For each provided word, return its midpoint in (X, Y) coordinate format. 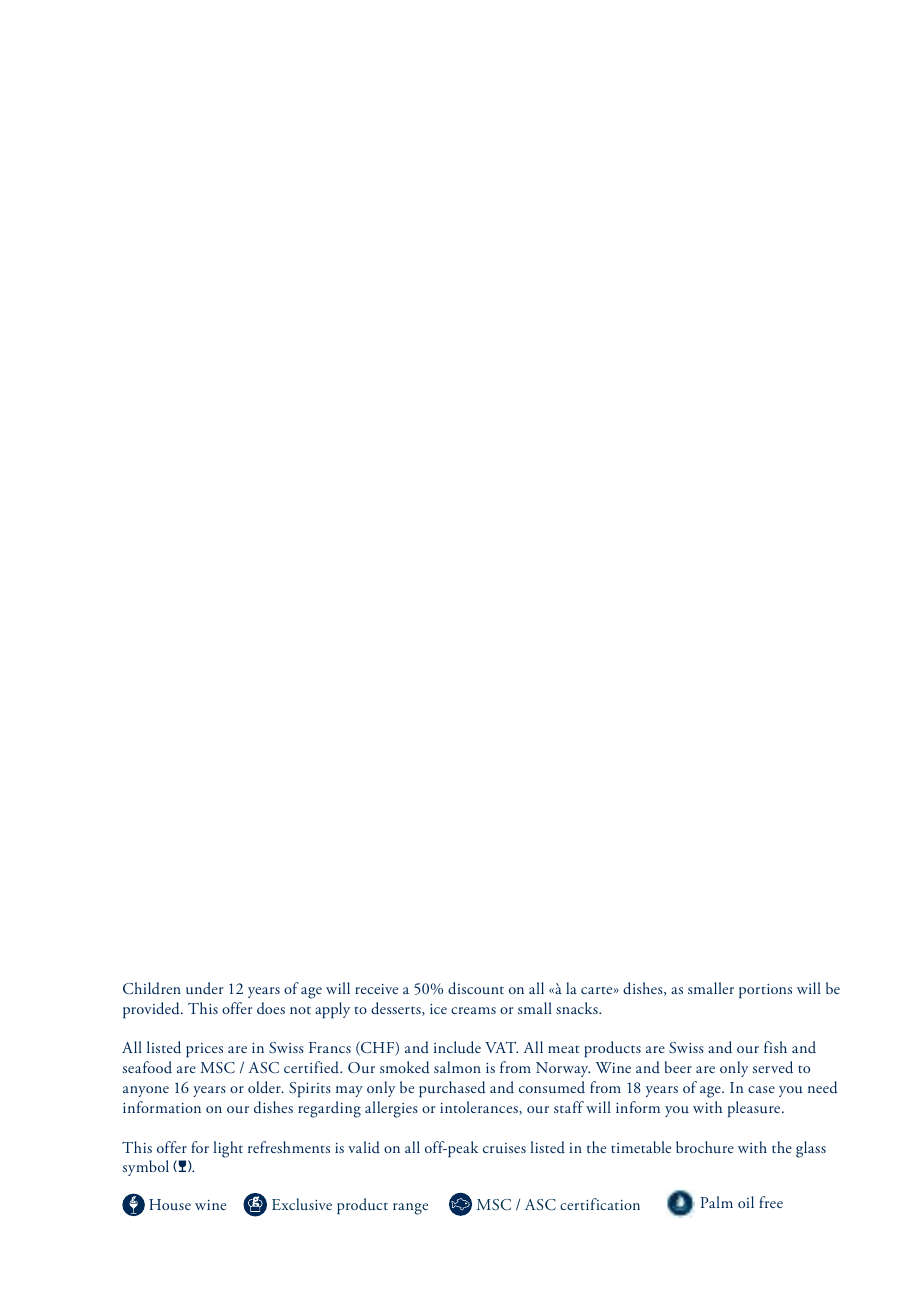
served (773, 1067)
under (204, 988)
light (228, 1149)
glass (811, 1149)
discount (476, 988)
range (410, 1209)
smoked (405, 1067)
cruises (504, 1148)
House (170, 1204)
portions (765, 991)
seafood (147, 1067)
